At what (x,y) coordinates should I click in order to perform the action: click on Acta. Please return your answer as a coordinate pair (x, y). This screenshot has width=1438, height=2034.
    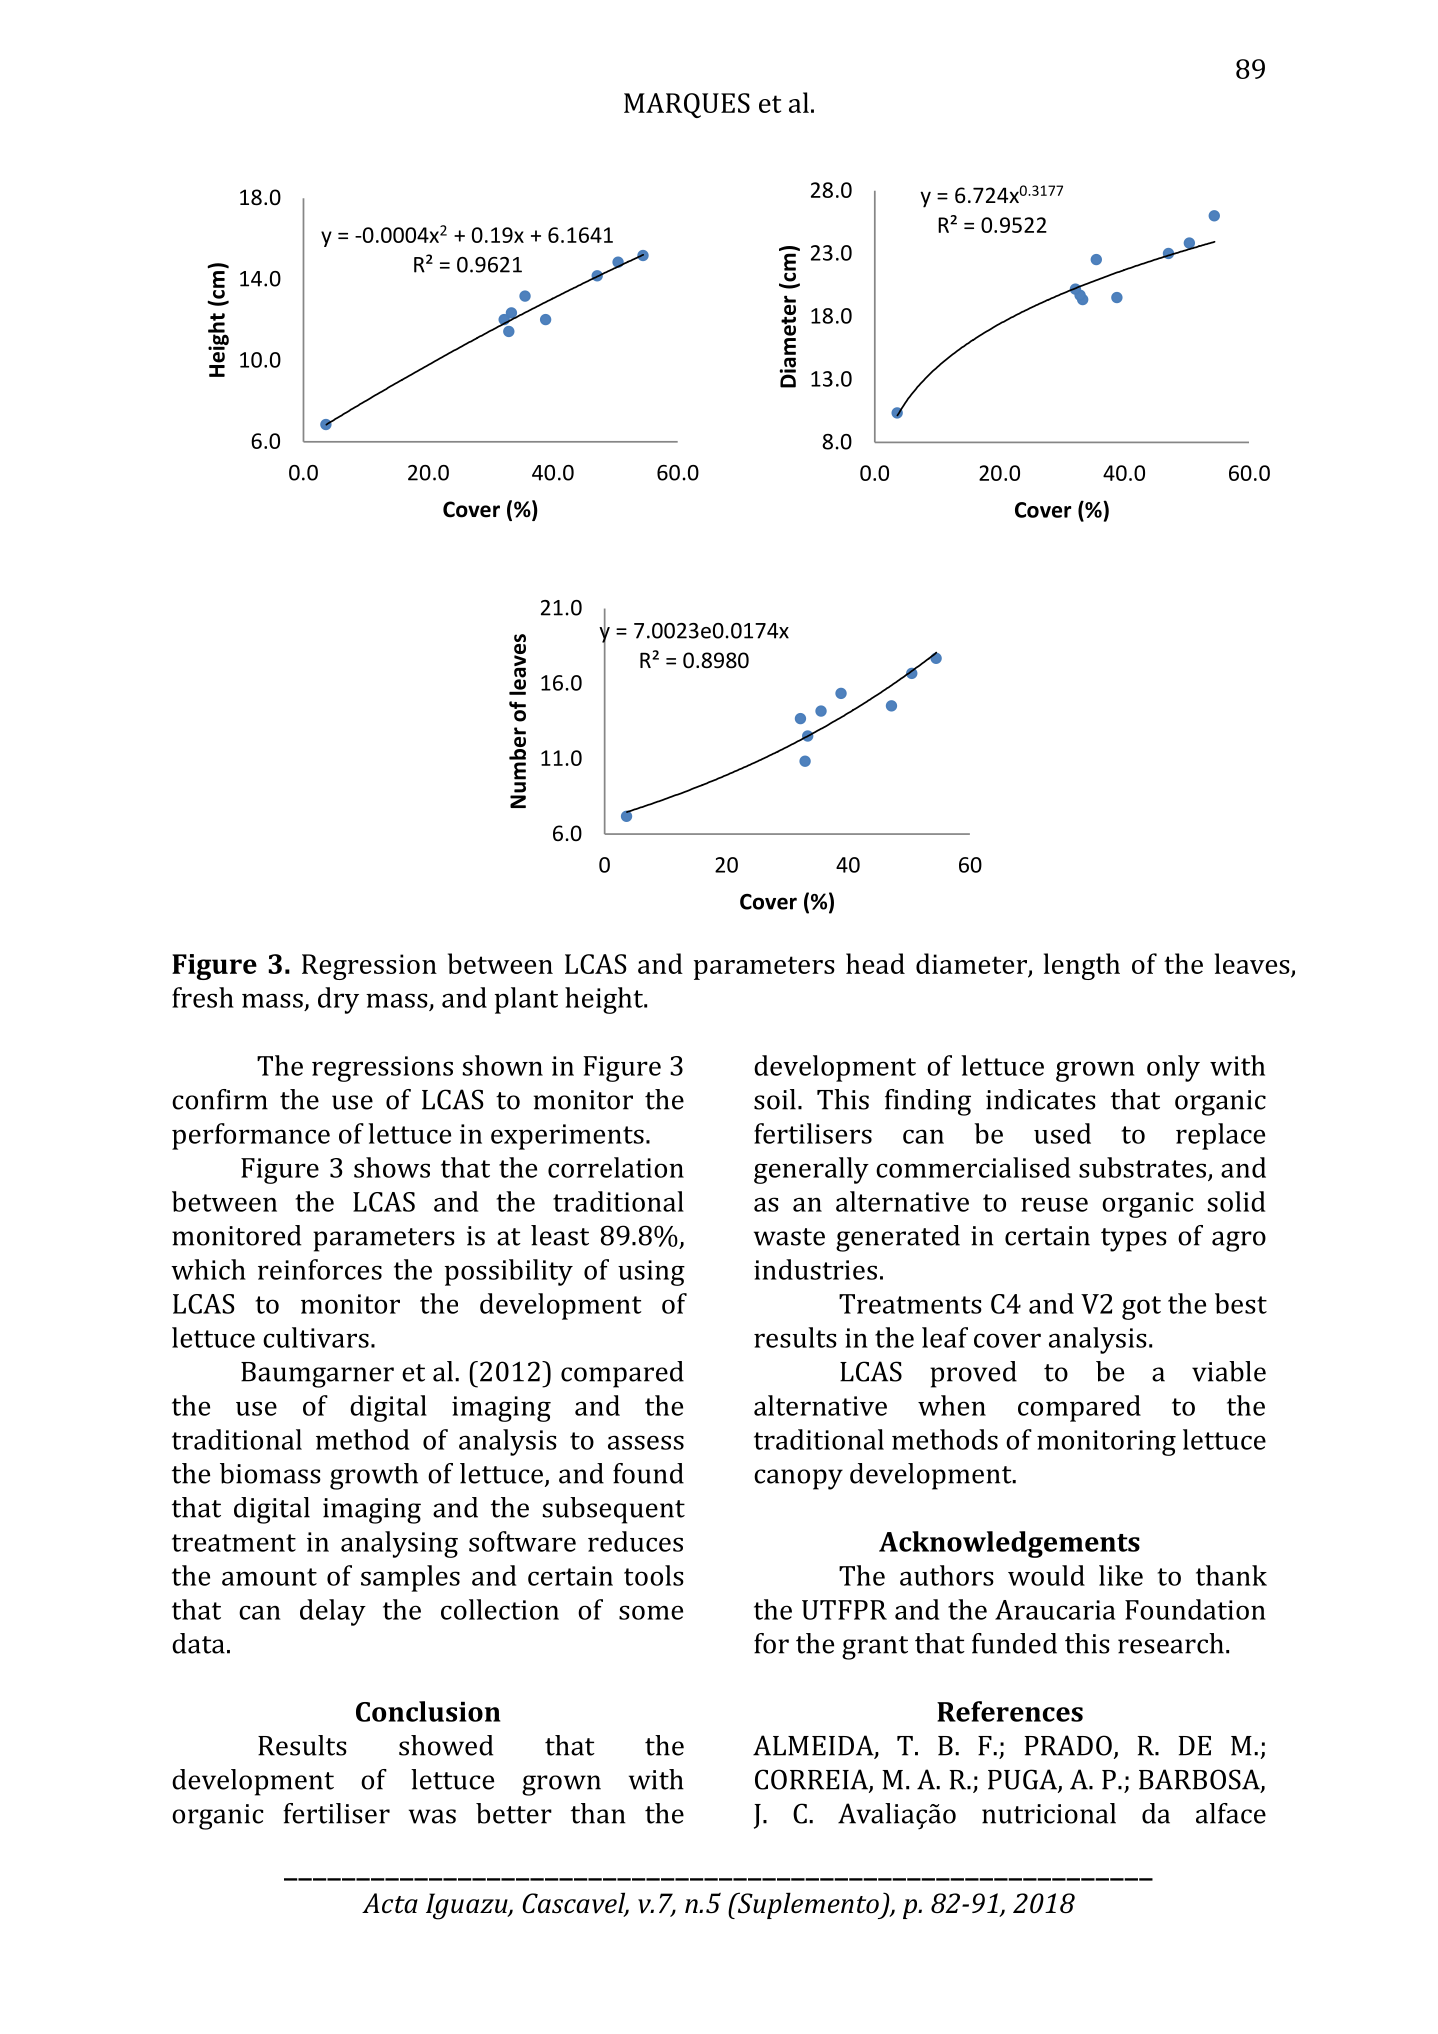
    Looking at the image, I should click on (390, 1903).
